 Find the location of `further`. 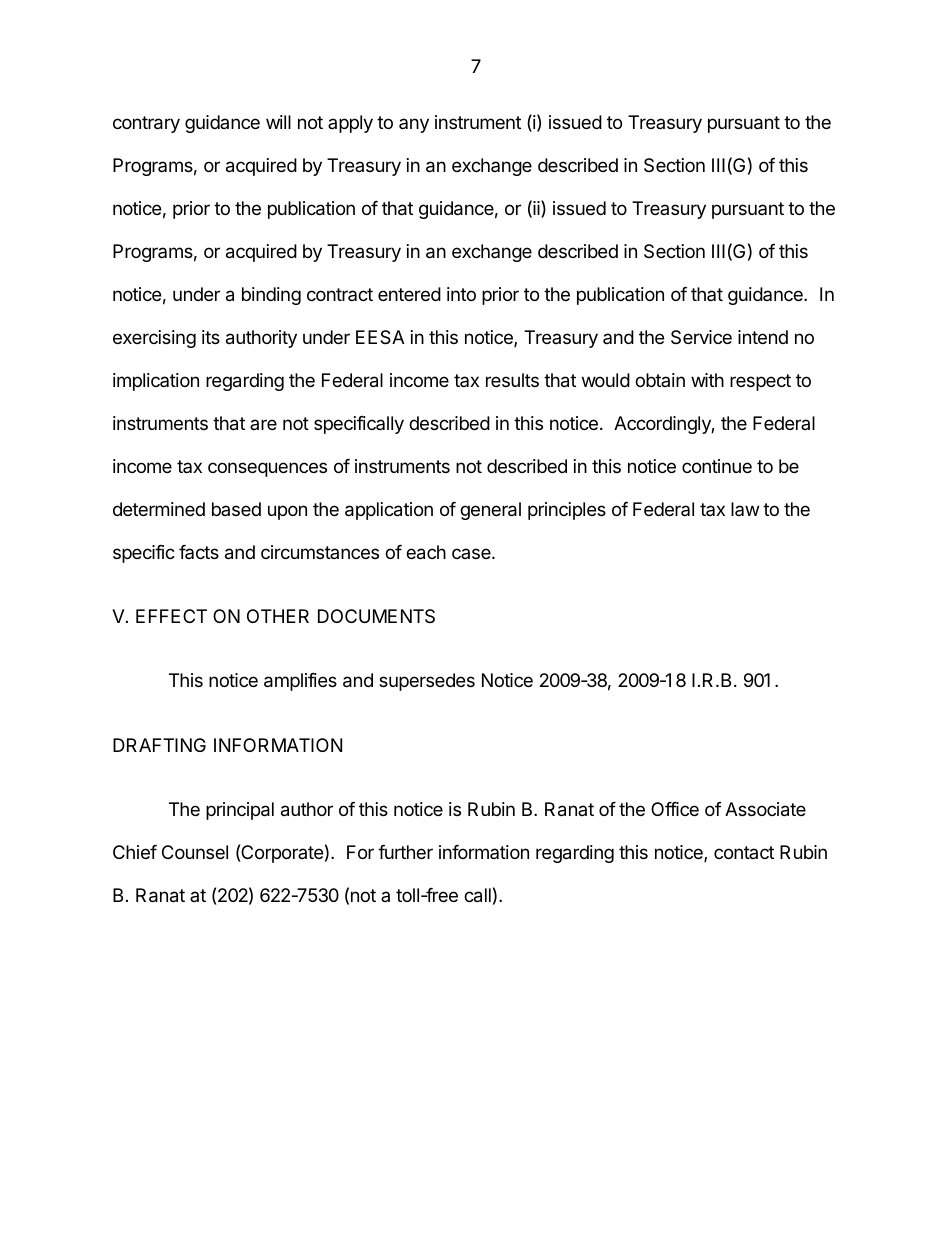

further is located at coordinates (405, 852).
